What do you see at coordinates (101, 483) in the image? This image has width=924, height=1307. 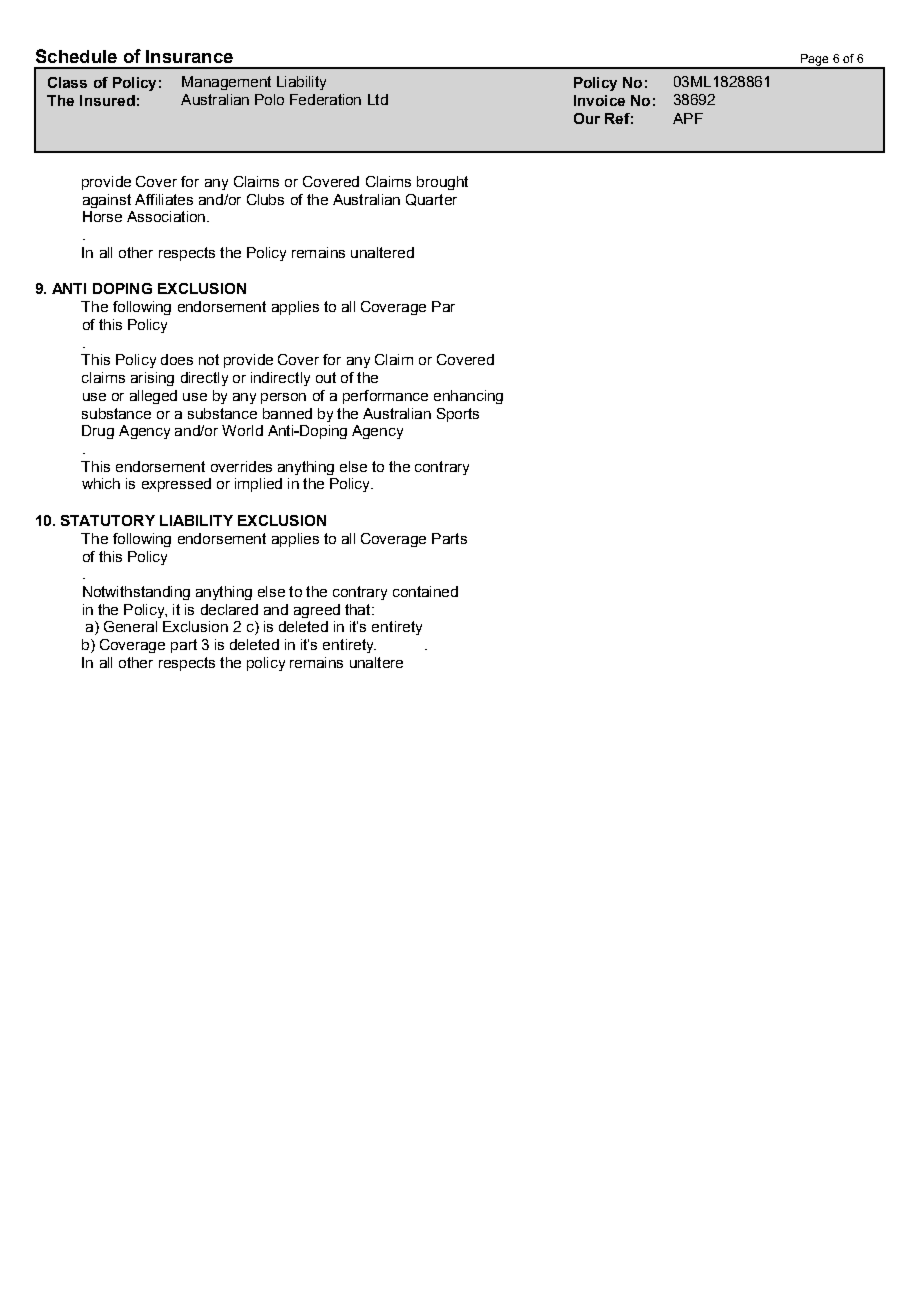 I see `which` at bounding box center [101, 483].
